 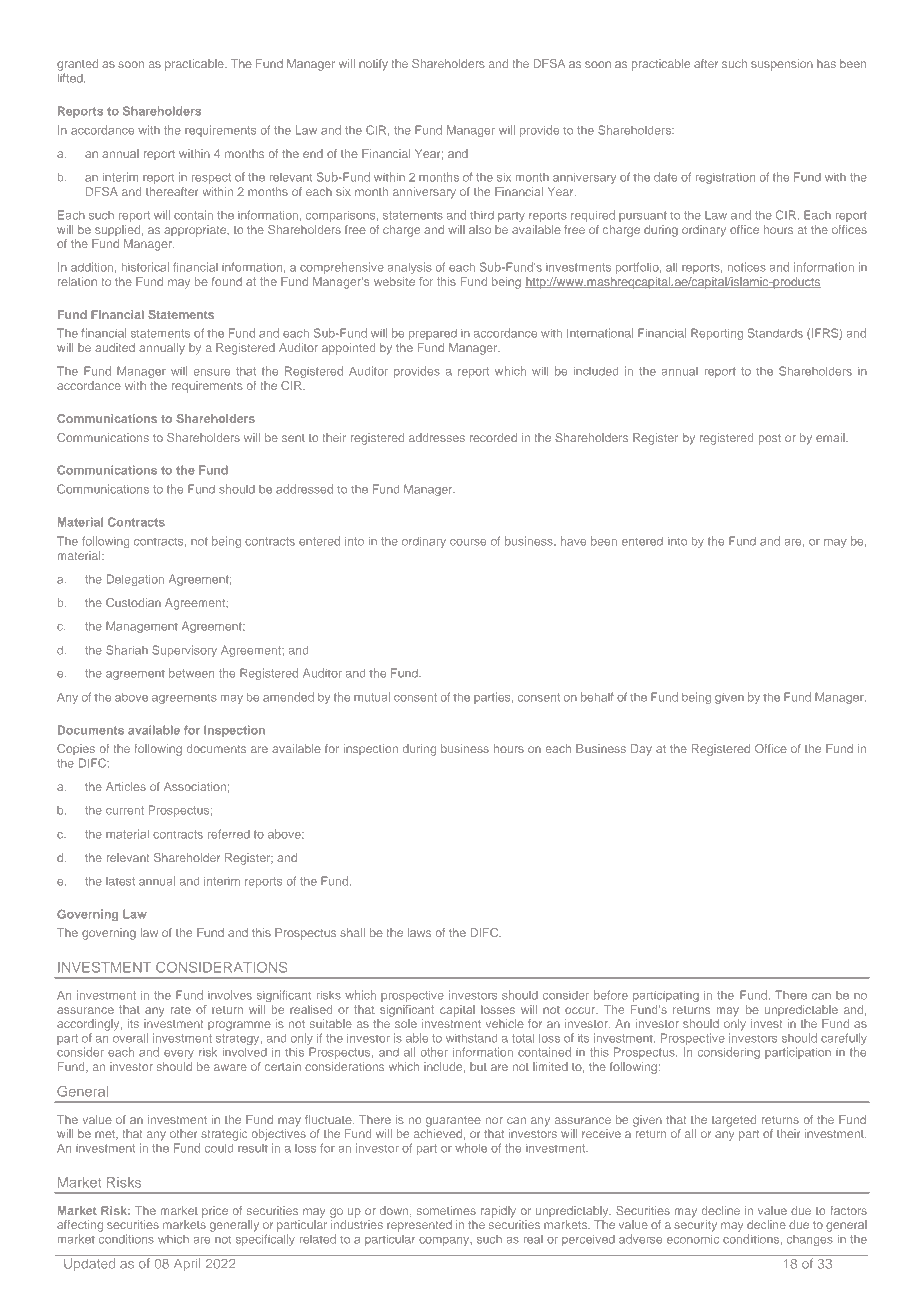 I want to click on Delegation, so click(x=135, y=580).
